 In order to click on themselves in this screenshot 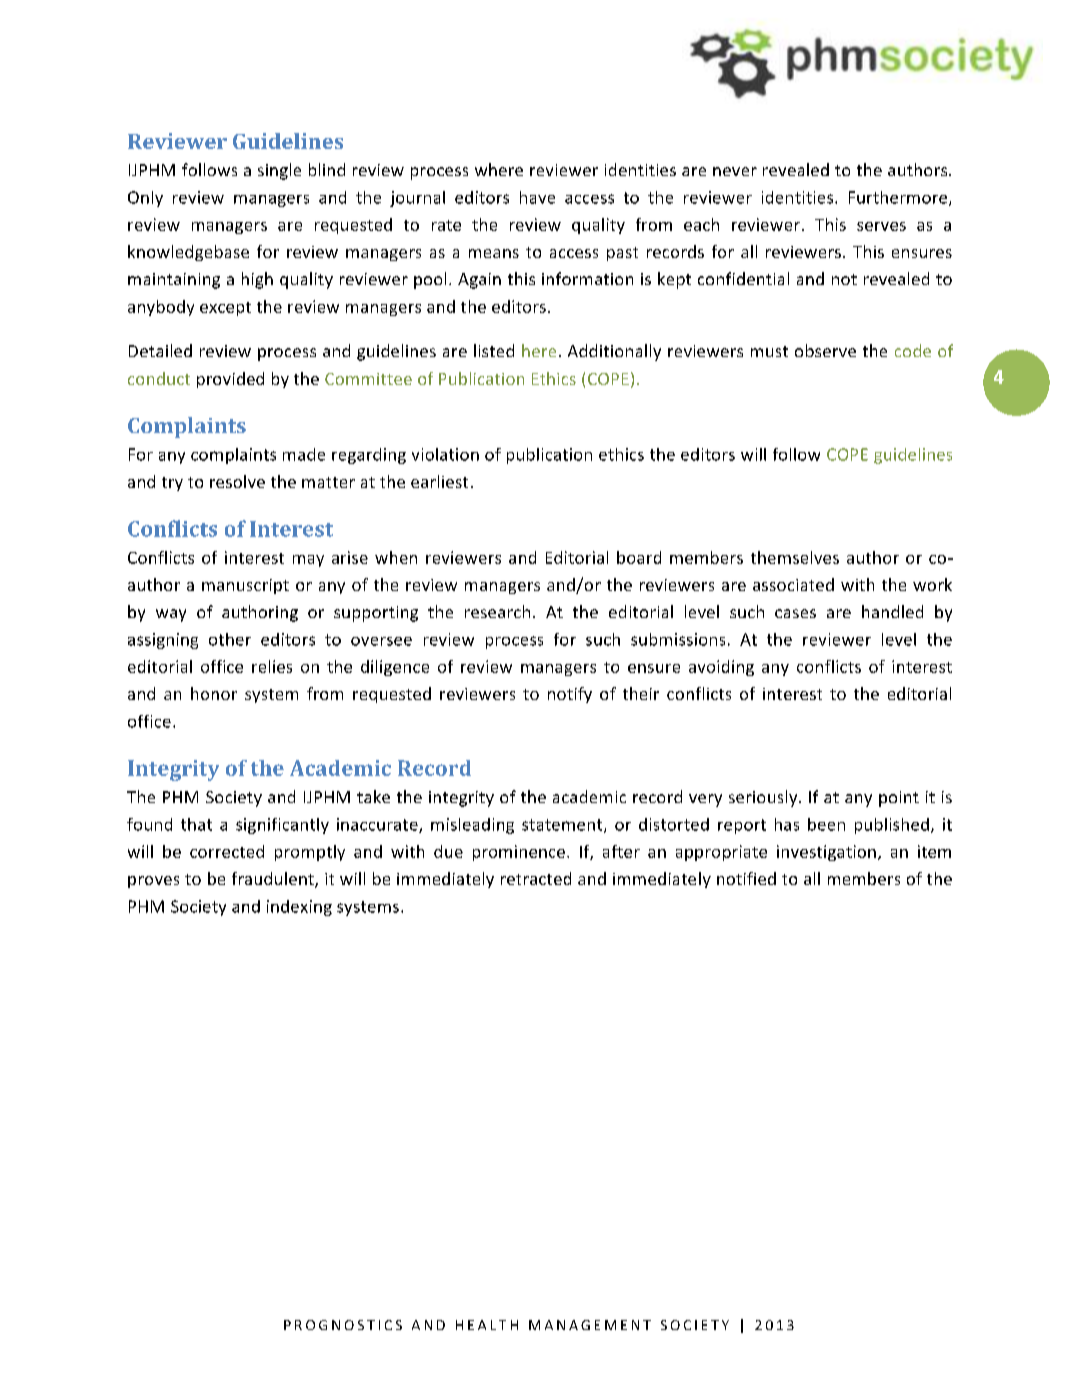, I will do `click(795, 557)`.
